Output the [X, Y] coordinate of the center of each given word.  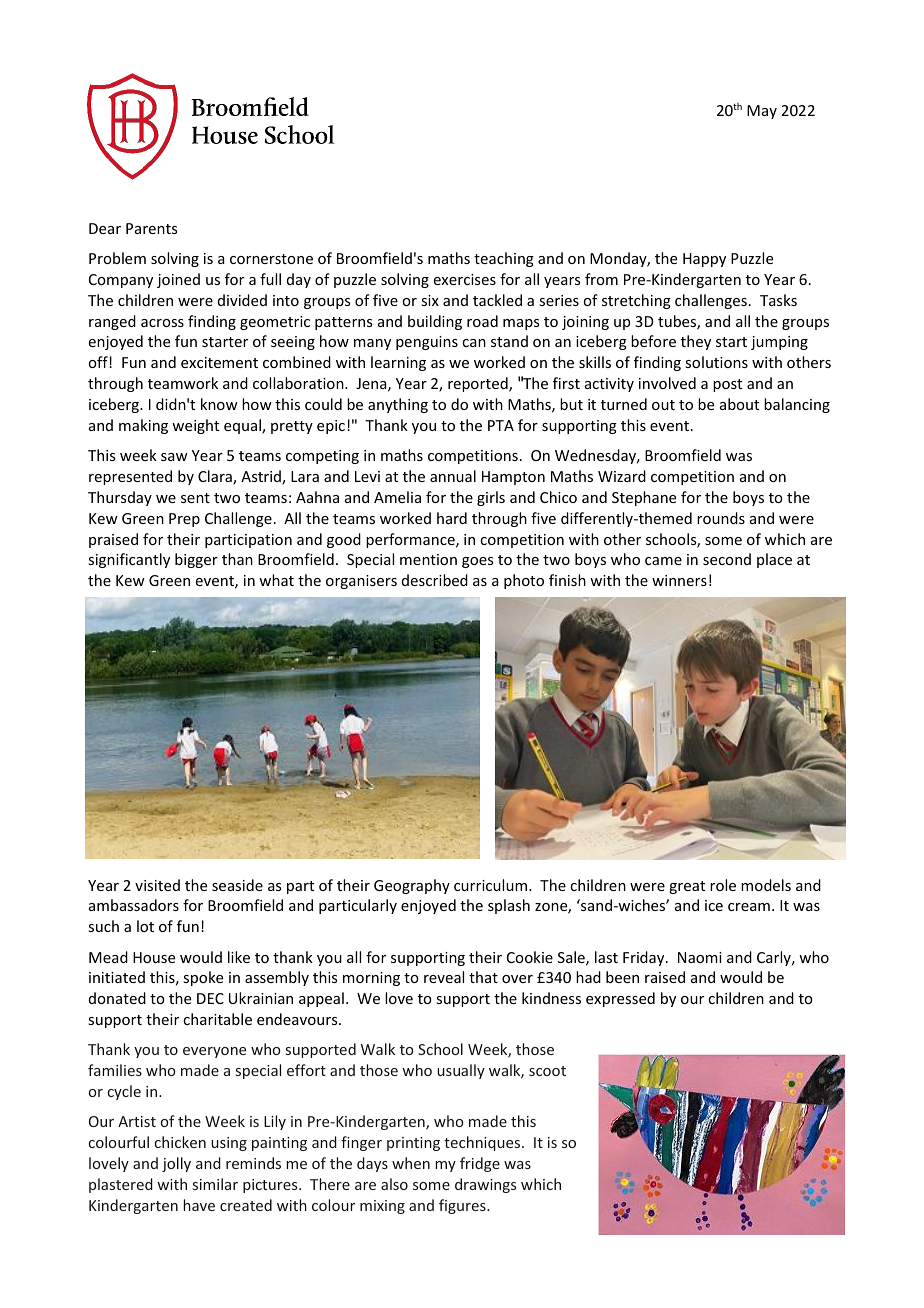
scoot [547, 1071]
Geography [412, 886]
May [762, 112]
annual [453, 476]
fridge [480, 1164]
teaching [504, 259]
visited [157, 885]
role [723, 885]
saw [174, 457]
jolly [176, 1164]
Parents [151, 228]
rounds [721, 518]
